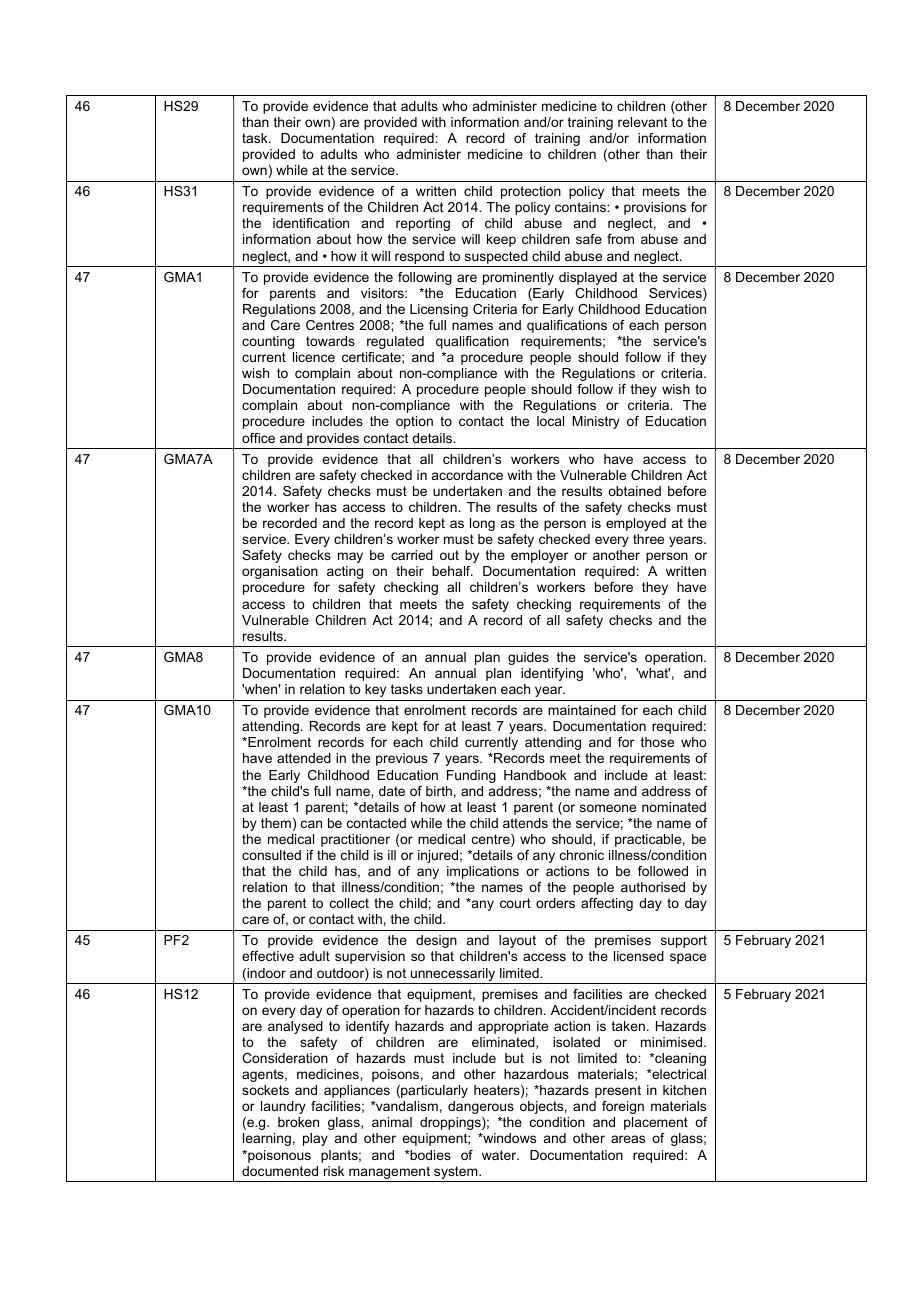 This page has height=1308, width=924. I want to click on Funding, so click(471, 776).
